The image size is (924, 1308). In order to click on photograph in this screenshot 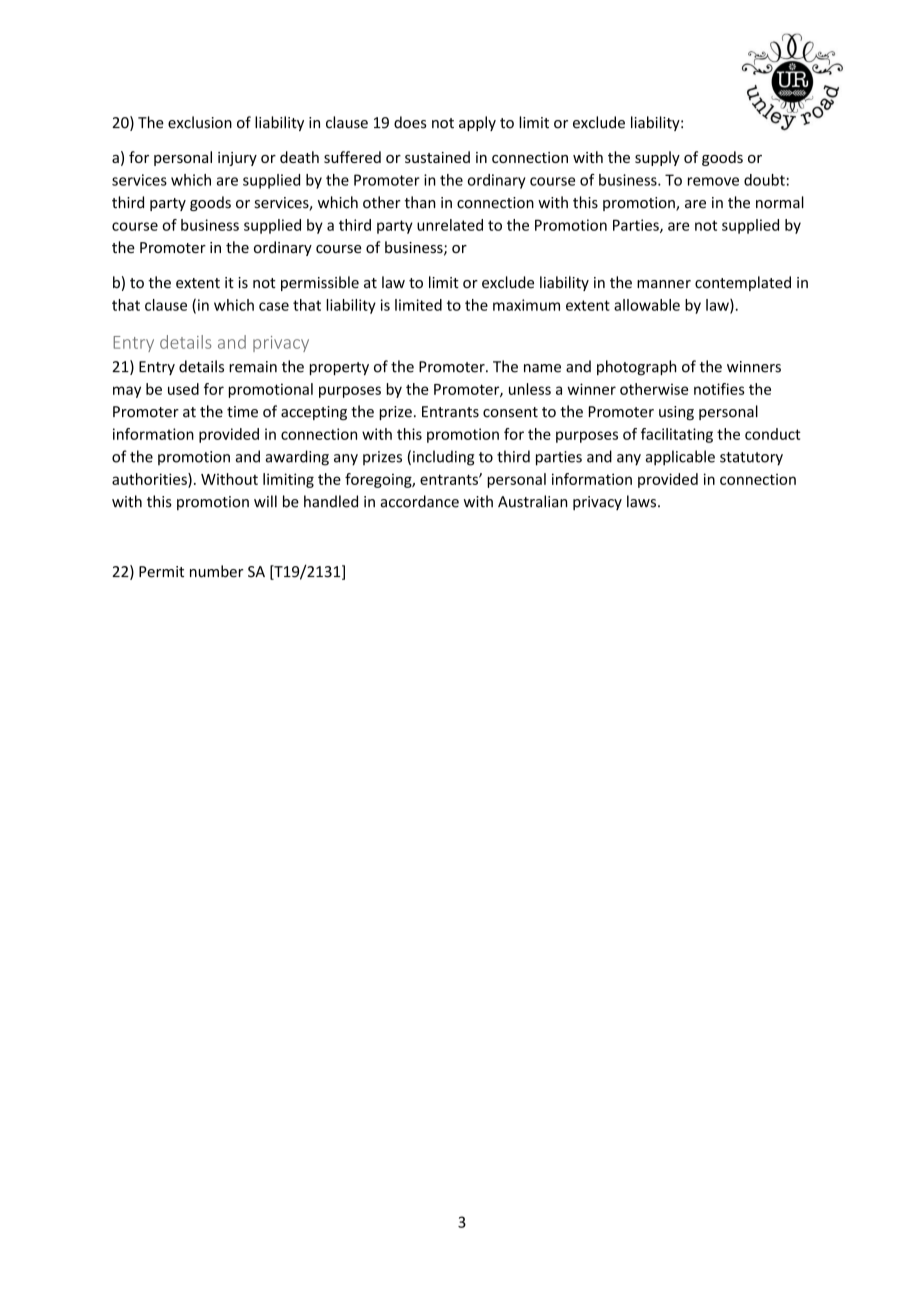, I will do `click(636, 367)`.
